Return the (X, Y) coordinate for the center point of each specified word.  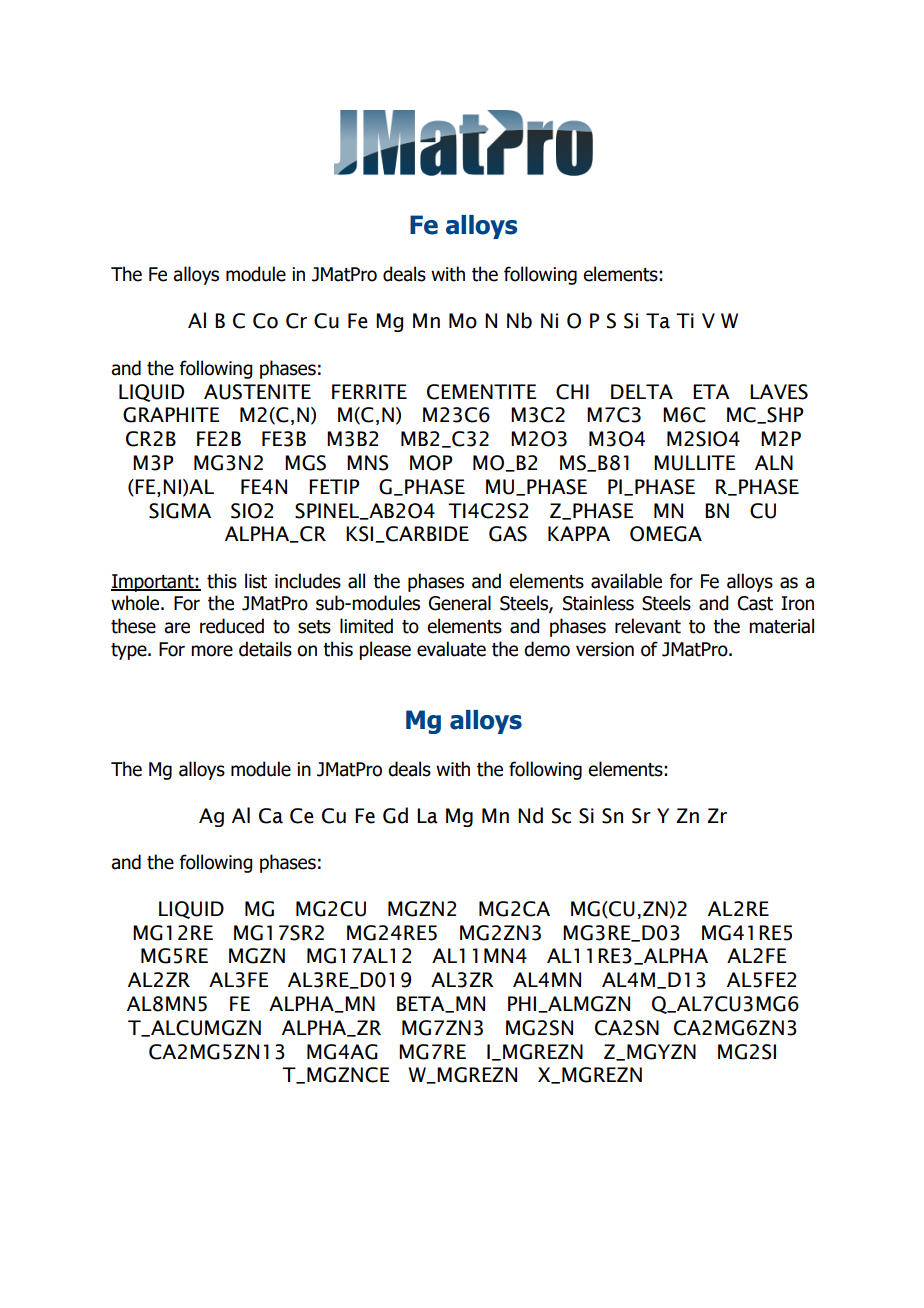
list (256, 581)
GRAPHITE (171, 415)
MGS (305, 463)
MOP (431, 463)
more (212, 651)
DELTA (642, 391)
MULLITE (695, 463)
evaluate (451, 649)
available (626, 581)
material (781, 626)
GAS (508, 534)
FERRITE (369, 391)
